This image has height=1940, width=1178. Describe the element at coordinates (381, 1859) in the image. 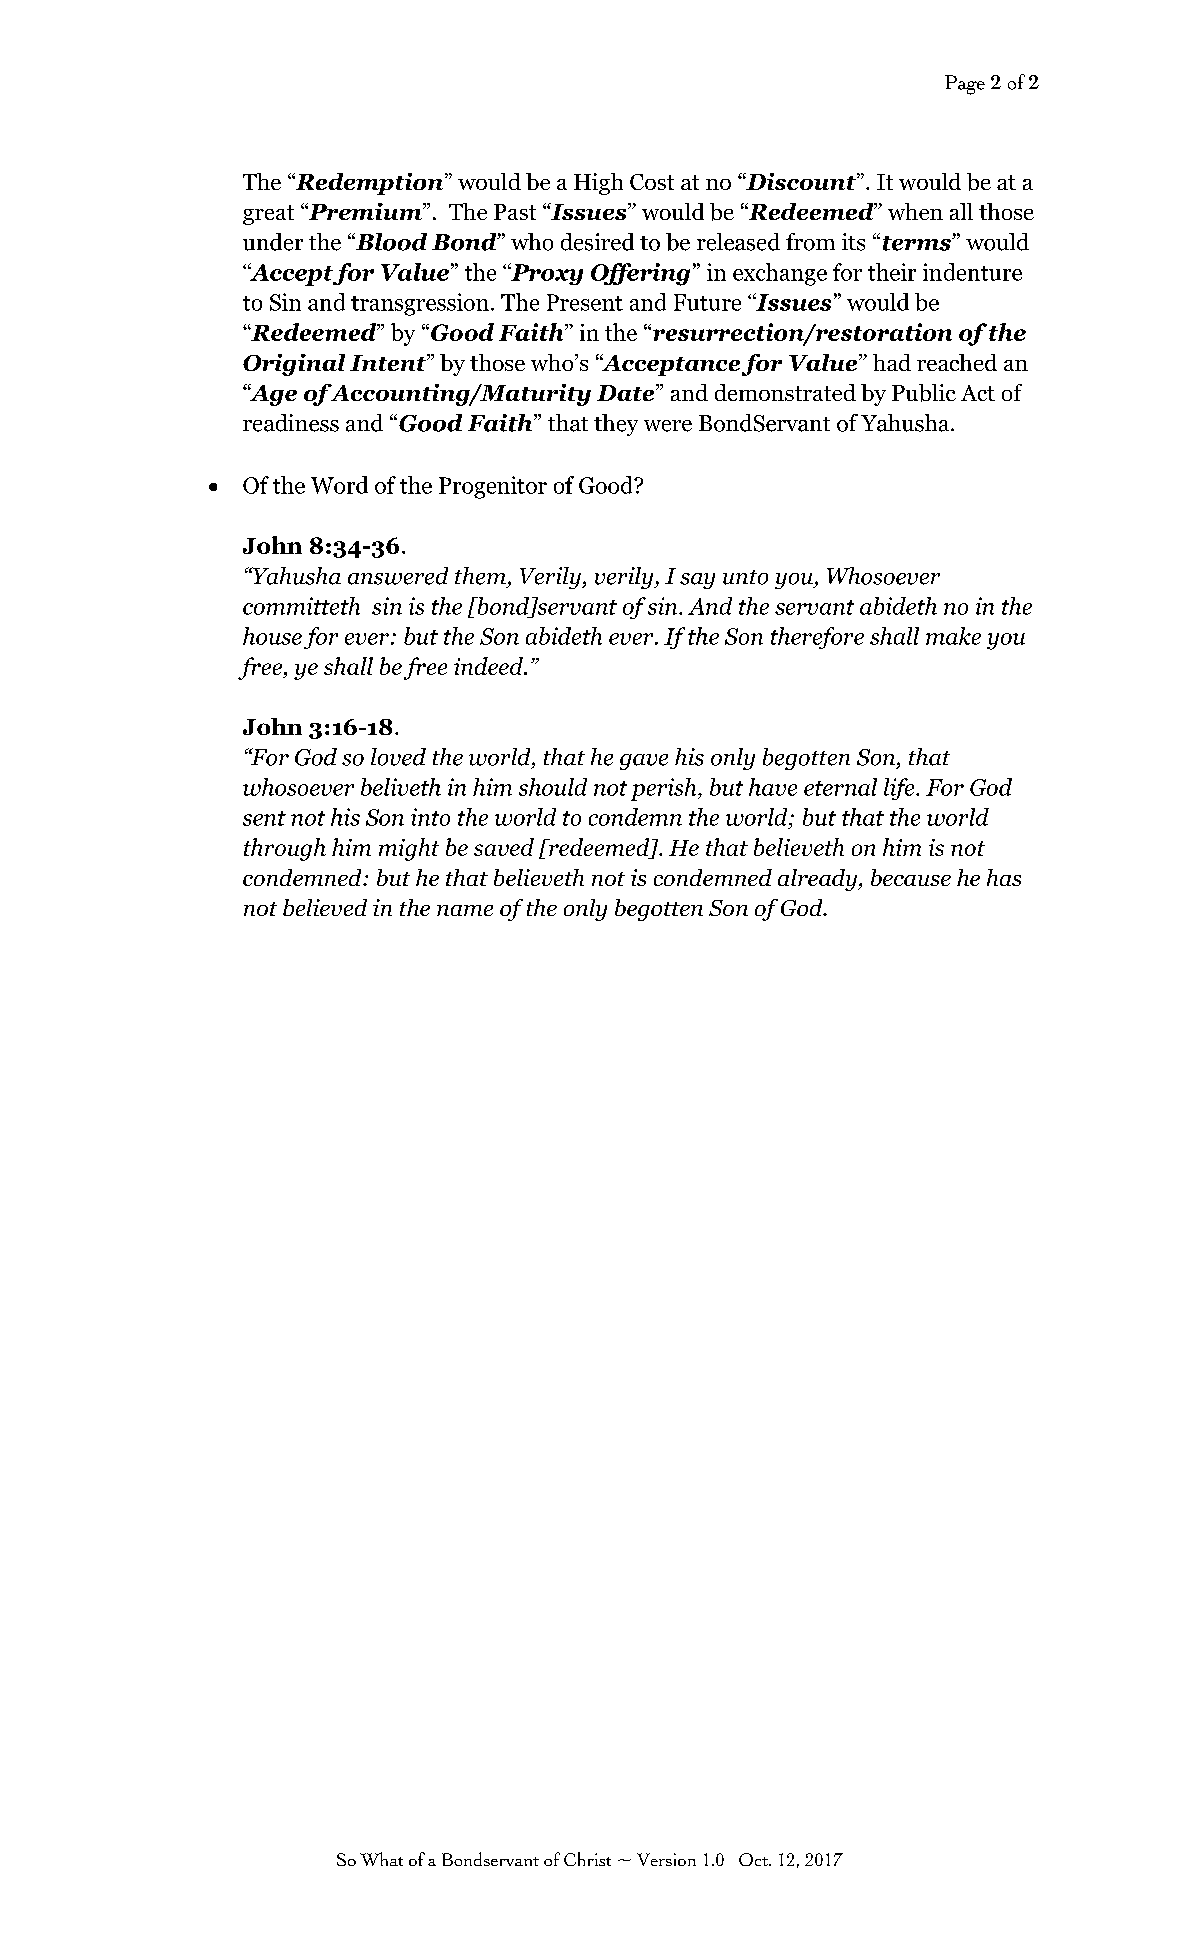

I see `What` at that location.
